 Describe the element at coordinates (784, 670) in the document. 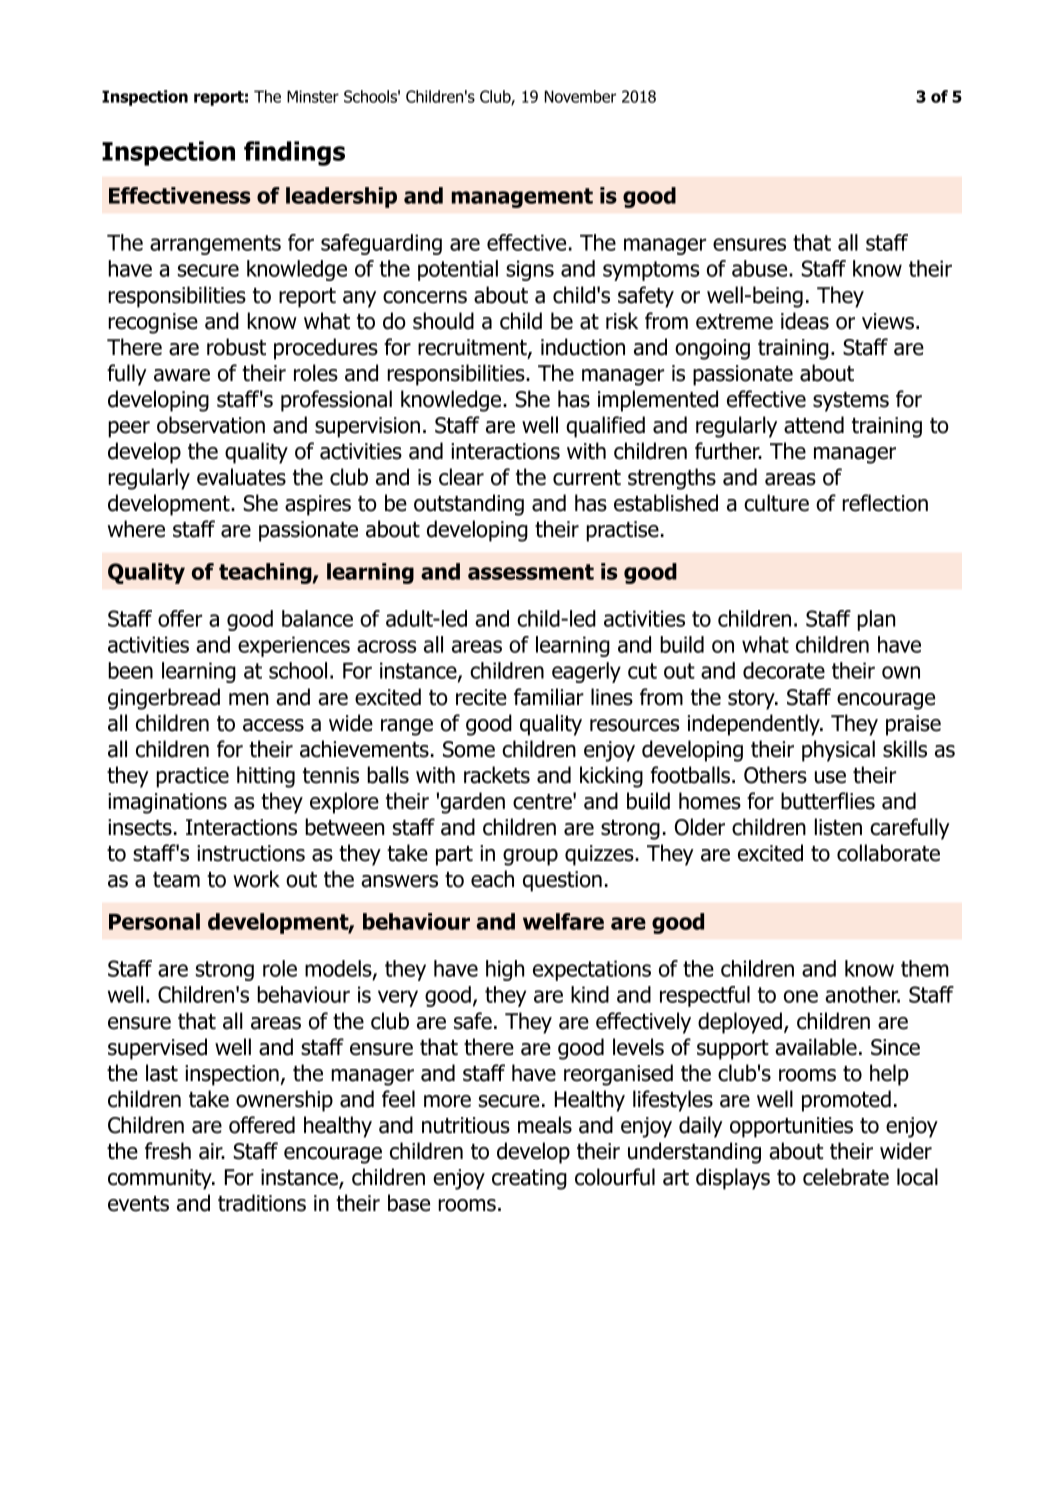

I see `decorate` at that location.
